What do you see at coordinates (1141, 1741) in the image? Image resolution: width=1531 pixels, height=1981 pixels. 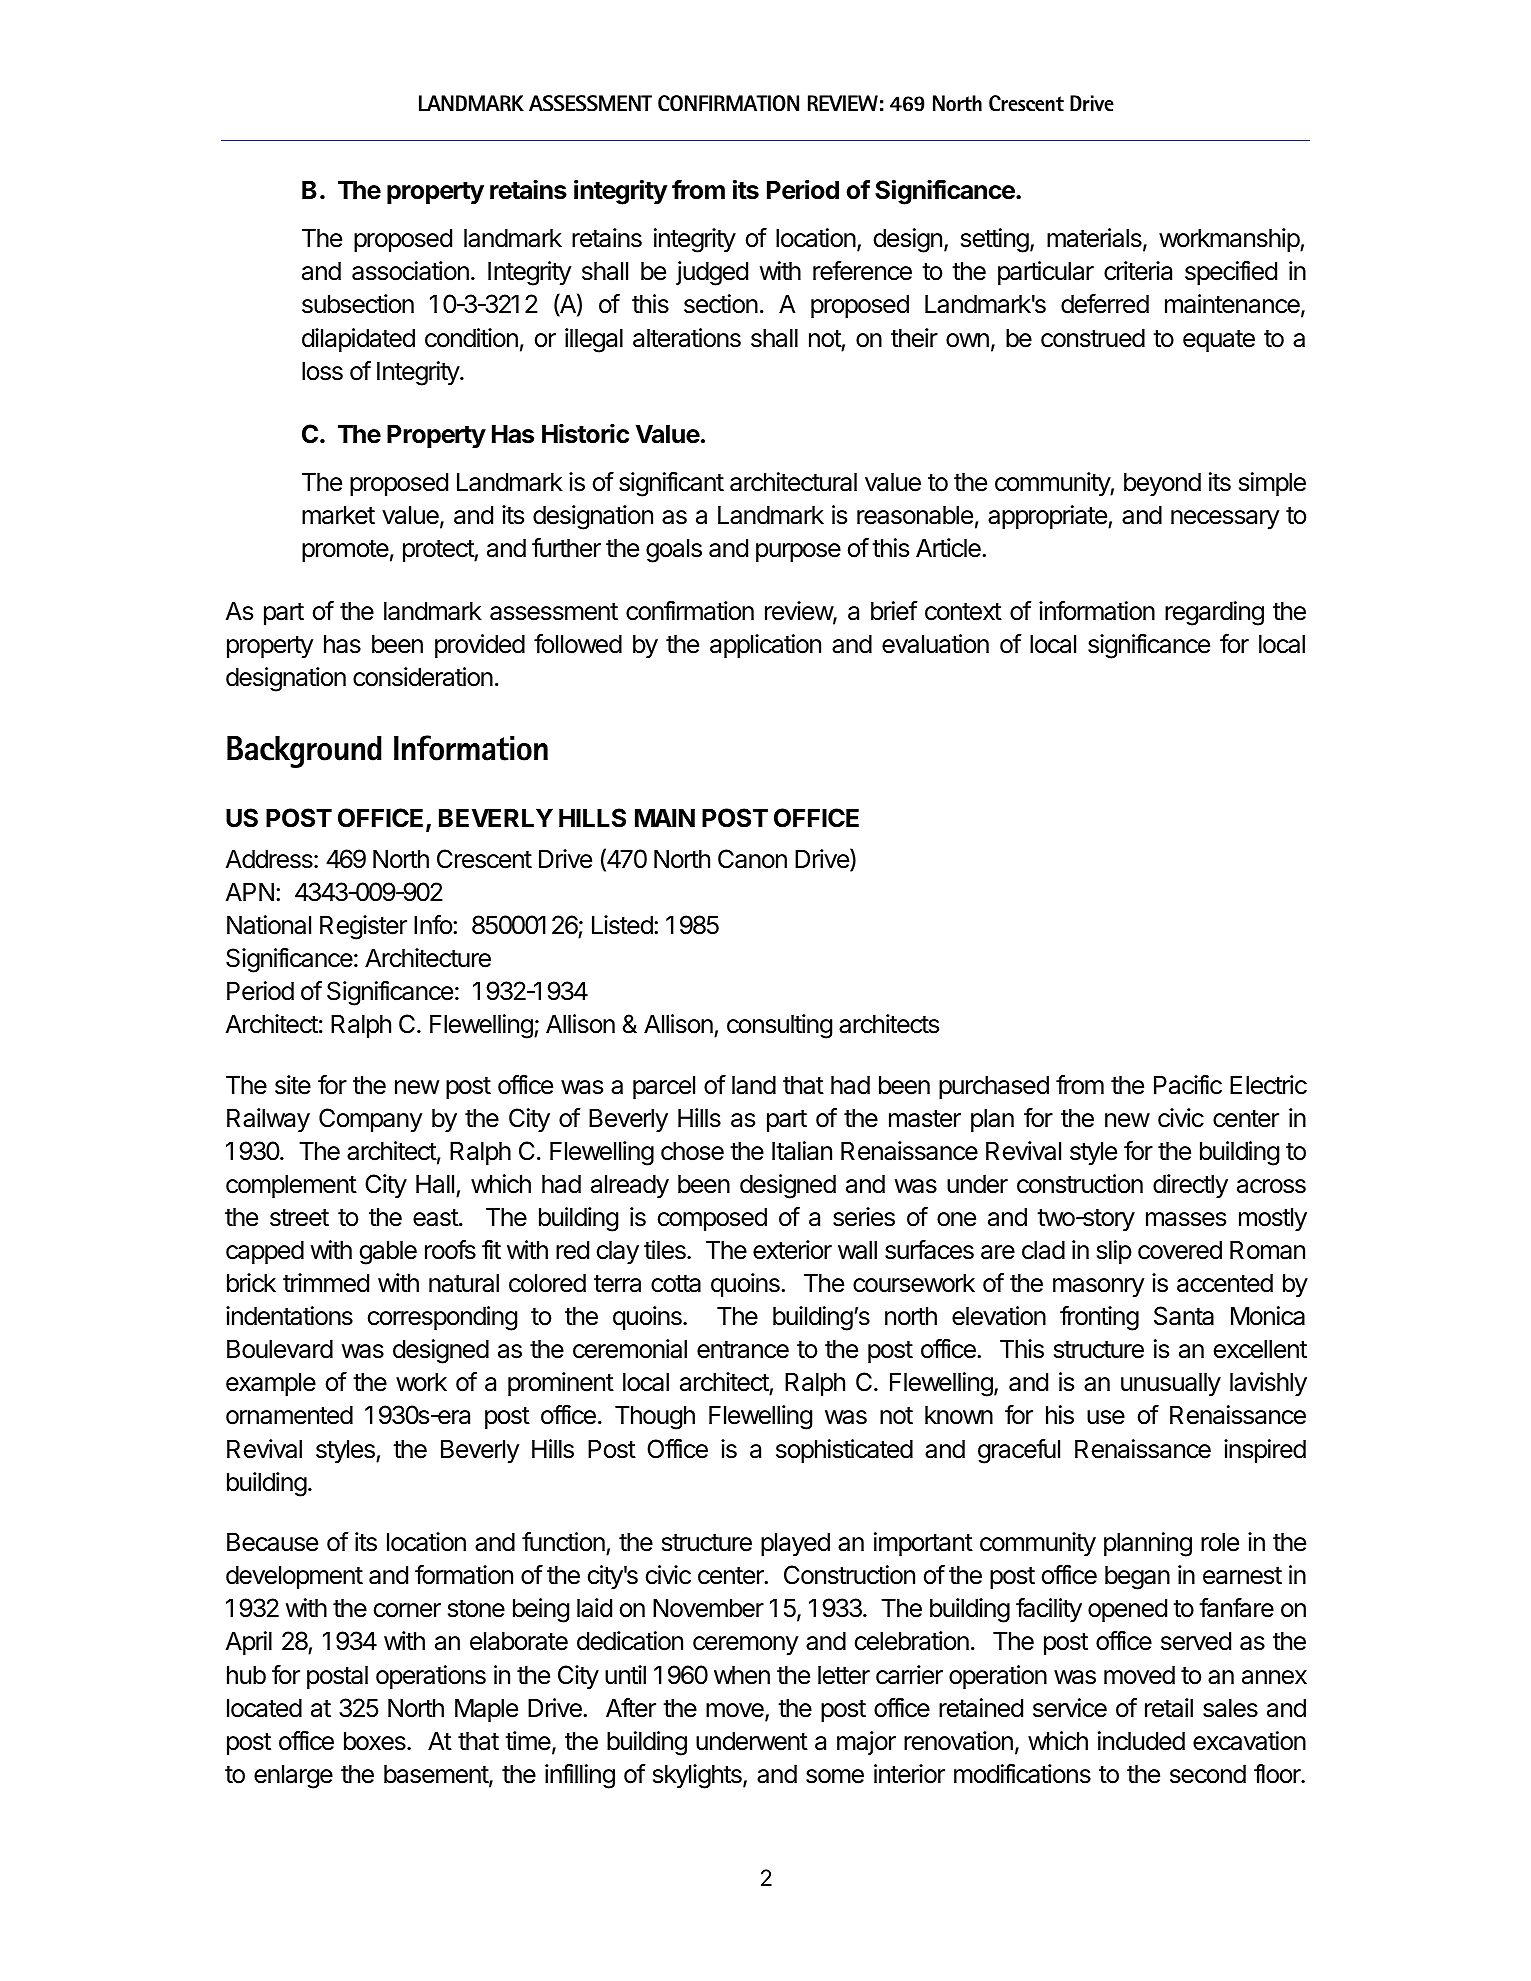 I see `included` at bounding box center [1141, 1741].
